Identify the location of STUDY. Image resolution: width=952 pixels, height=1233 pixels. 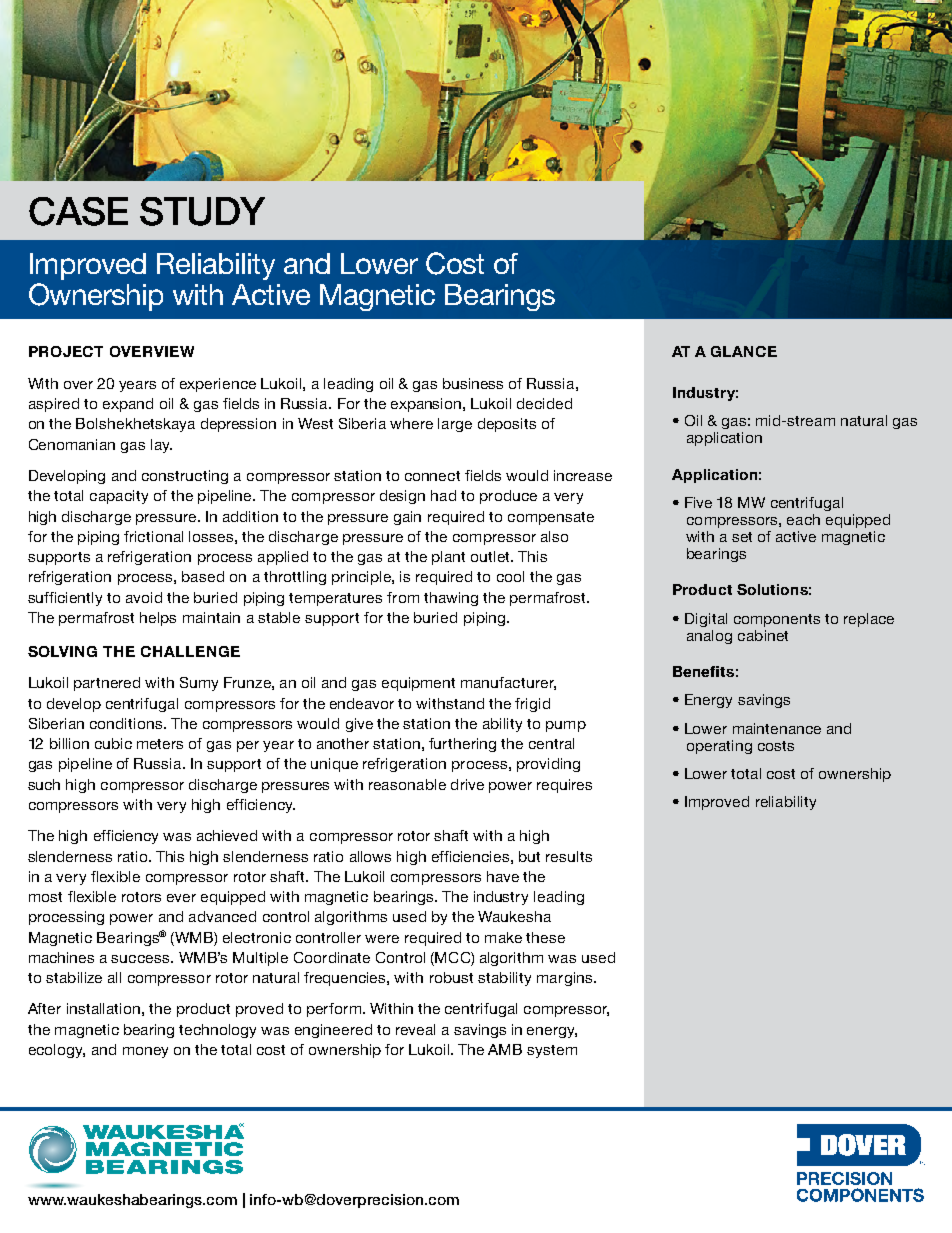
(202, 211).
